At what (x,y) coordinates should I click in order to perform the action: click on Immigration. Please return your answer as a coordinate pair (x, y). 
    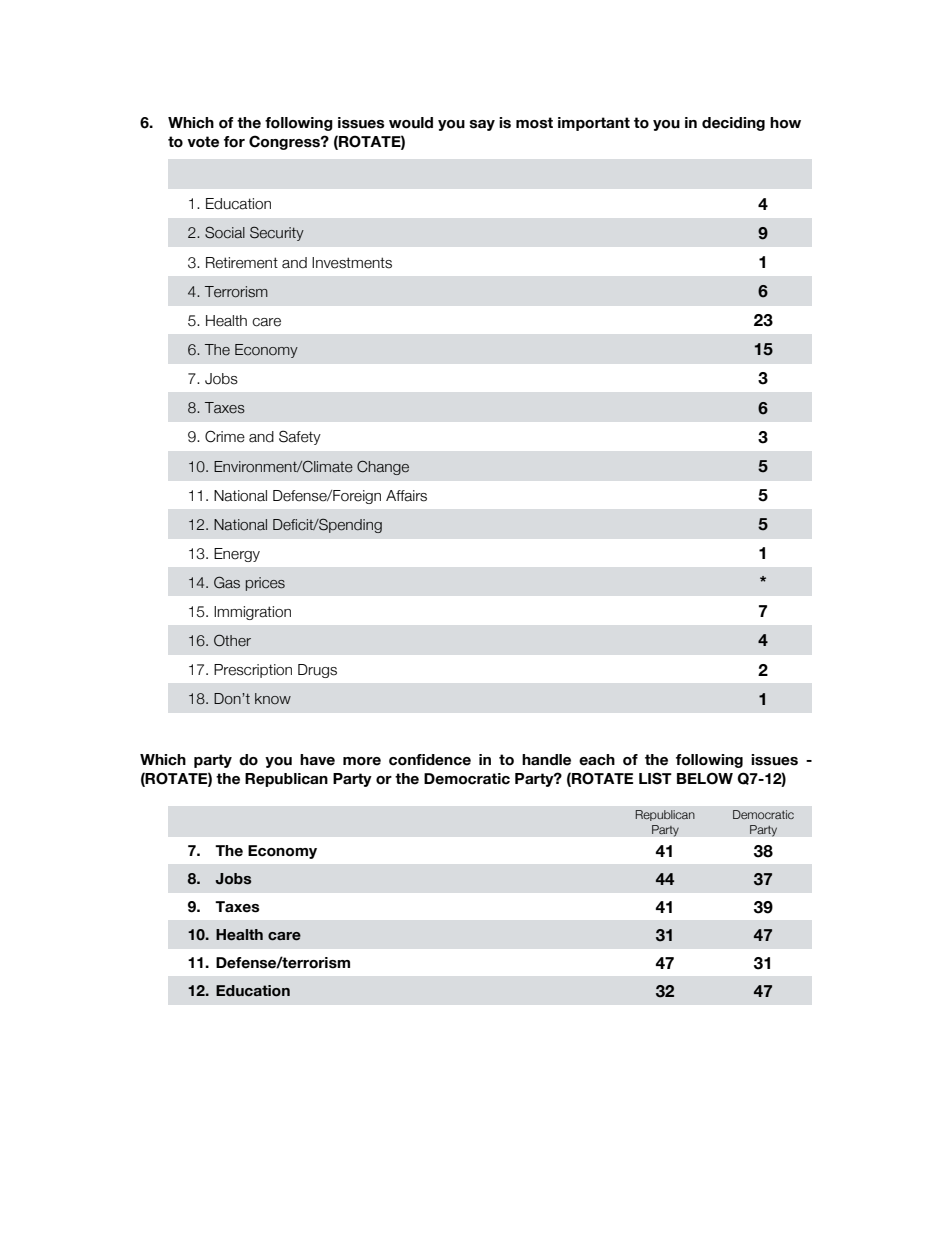
    Looking at the image, I should click on (252, 613).
